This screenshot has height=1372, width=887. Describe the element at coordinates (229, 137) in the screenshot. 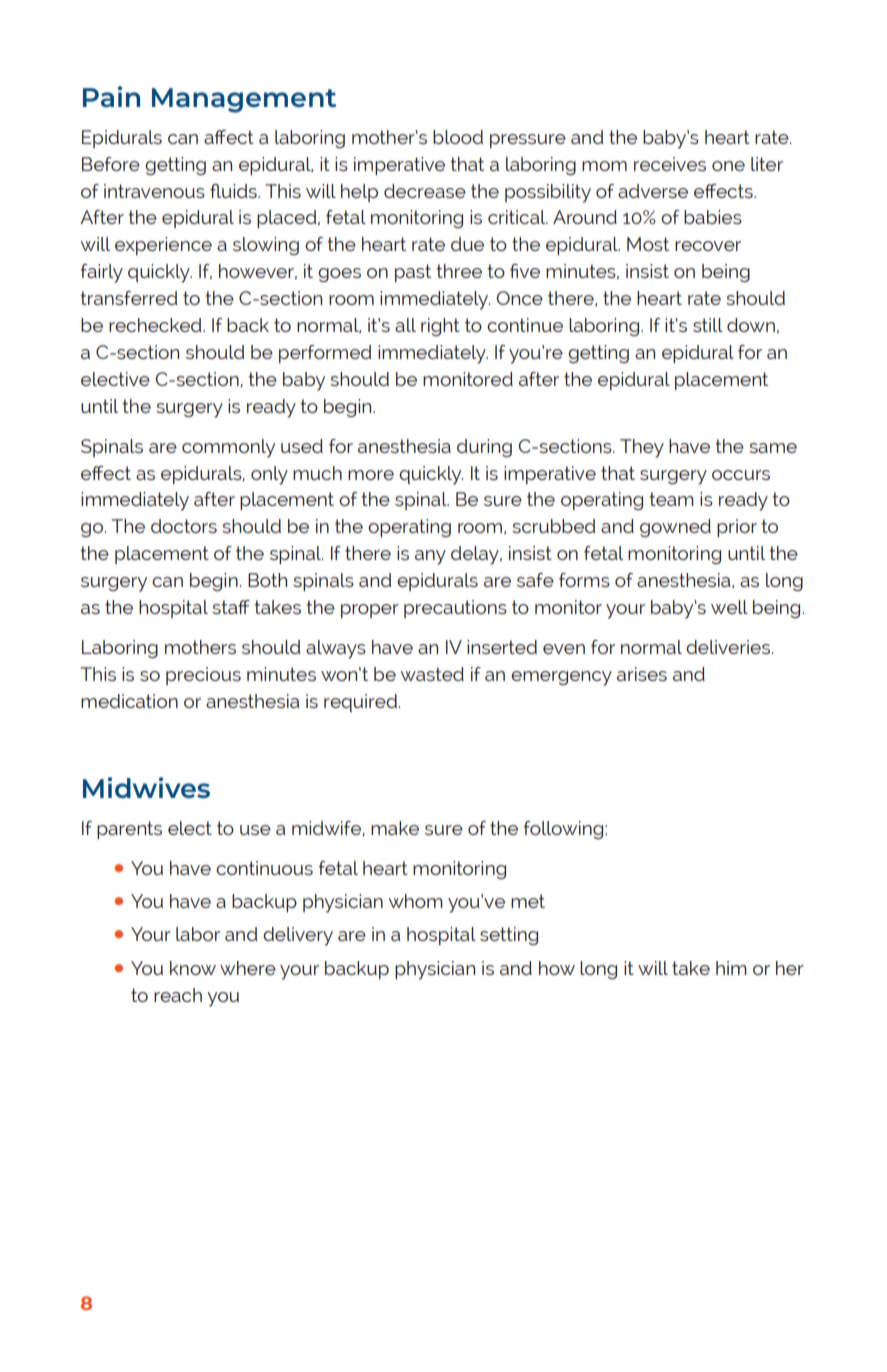

I see `affect` at that location.
